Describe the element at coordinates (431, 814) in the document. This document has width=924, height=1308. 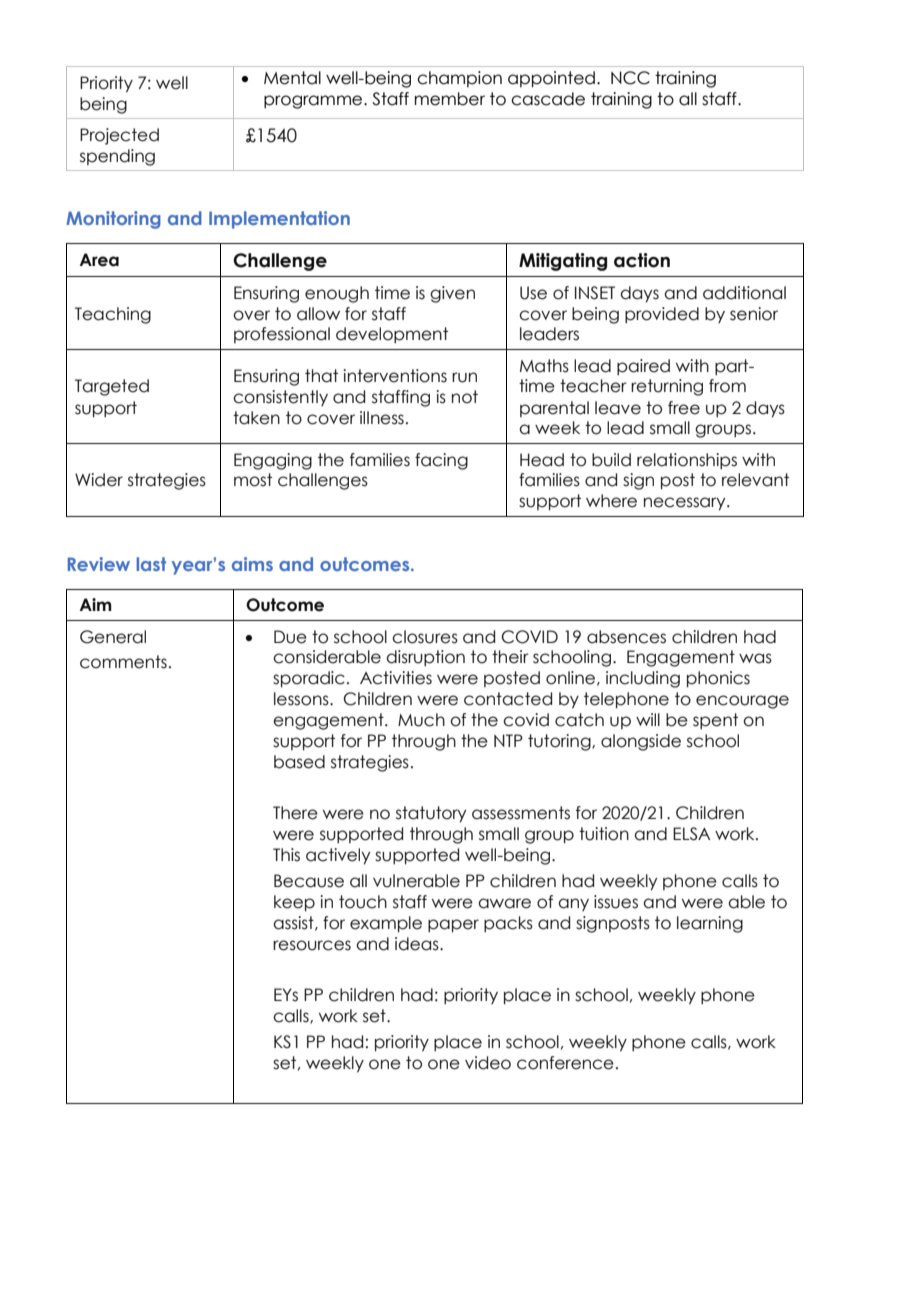
I see `statutory` at that location.
